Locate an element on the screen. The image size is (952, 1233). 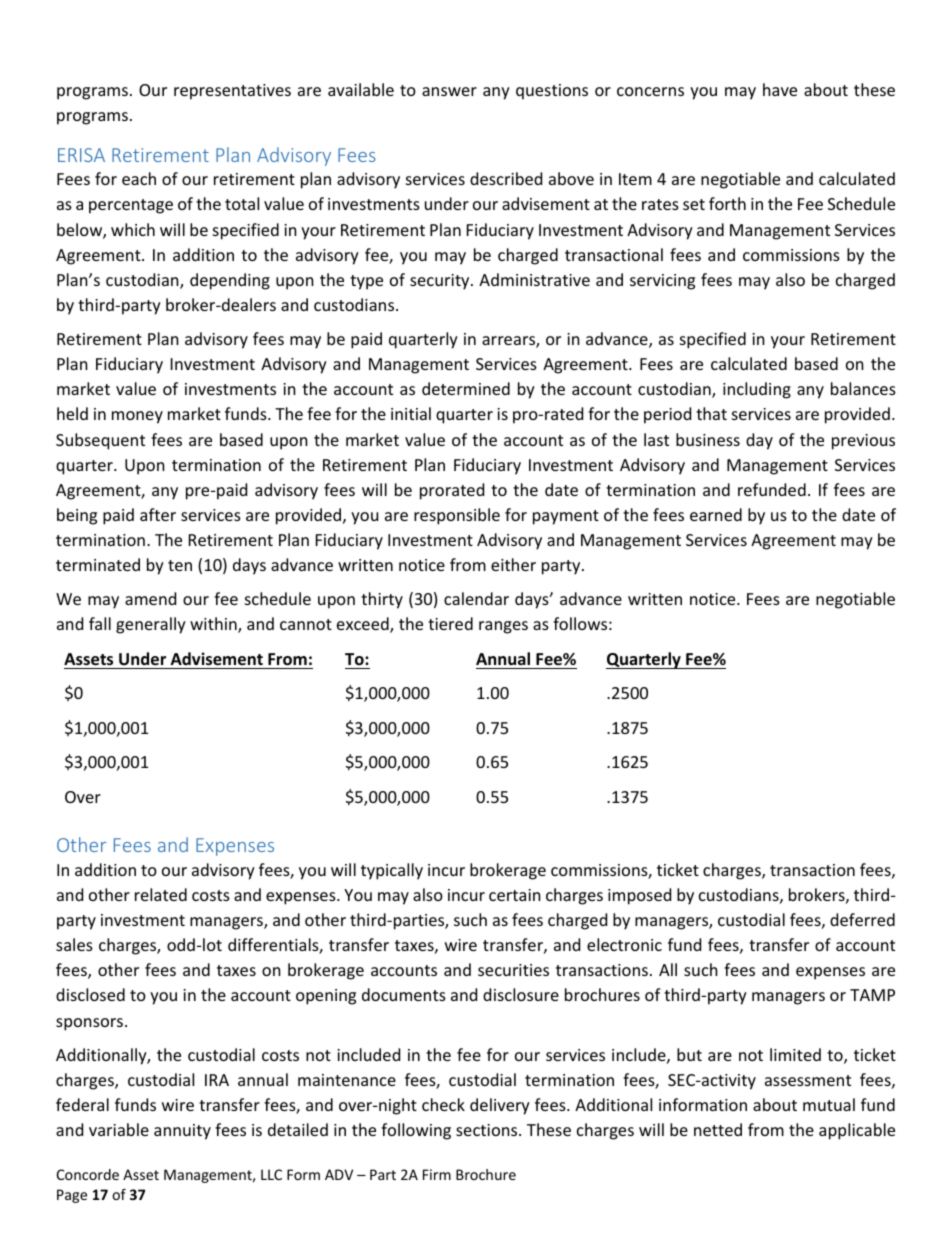
answer is located at coordinates (449, 91).
